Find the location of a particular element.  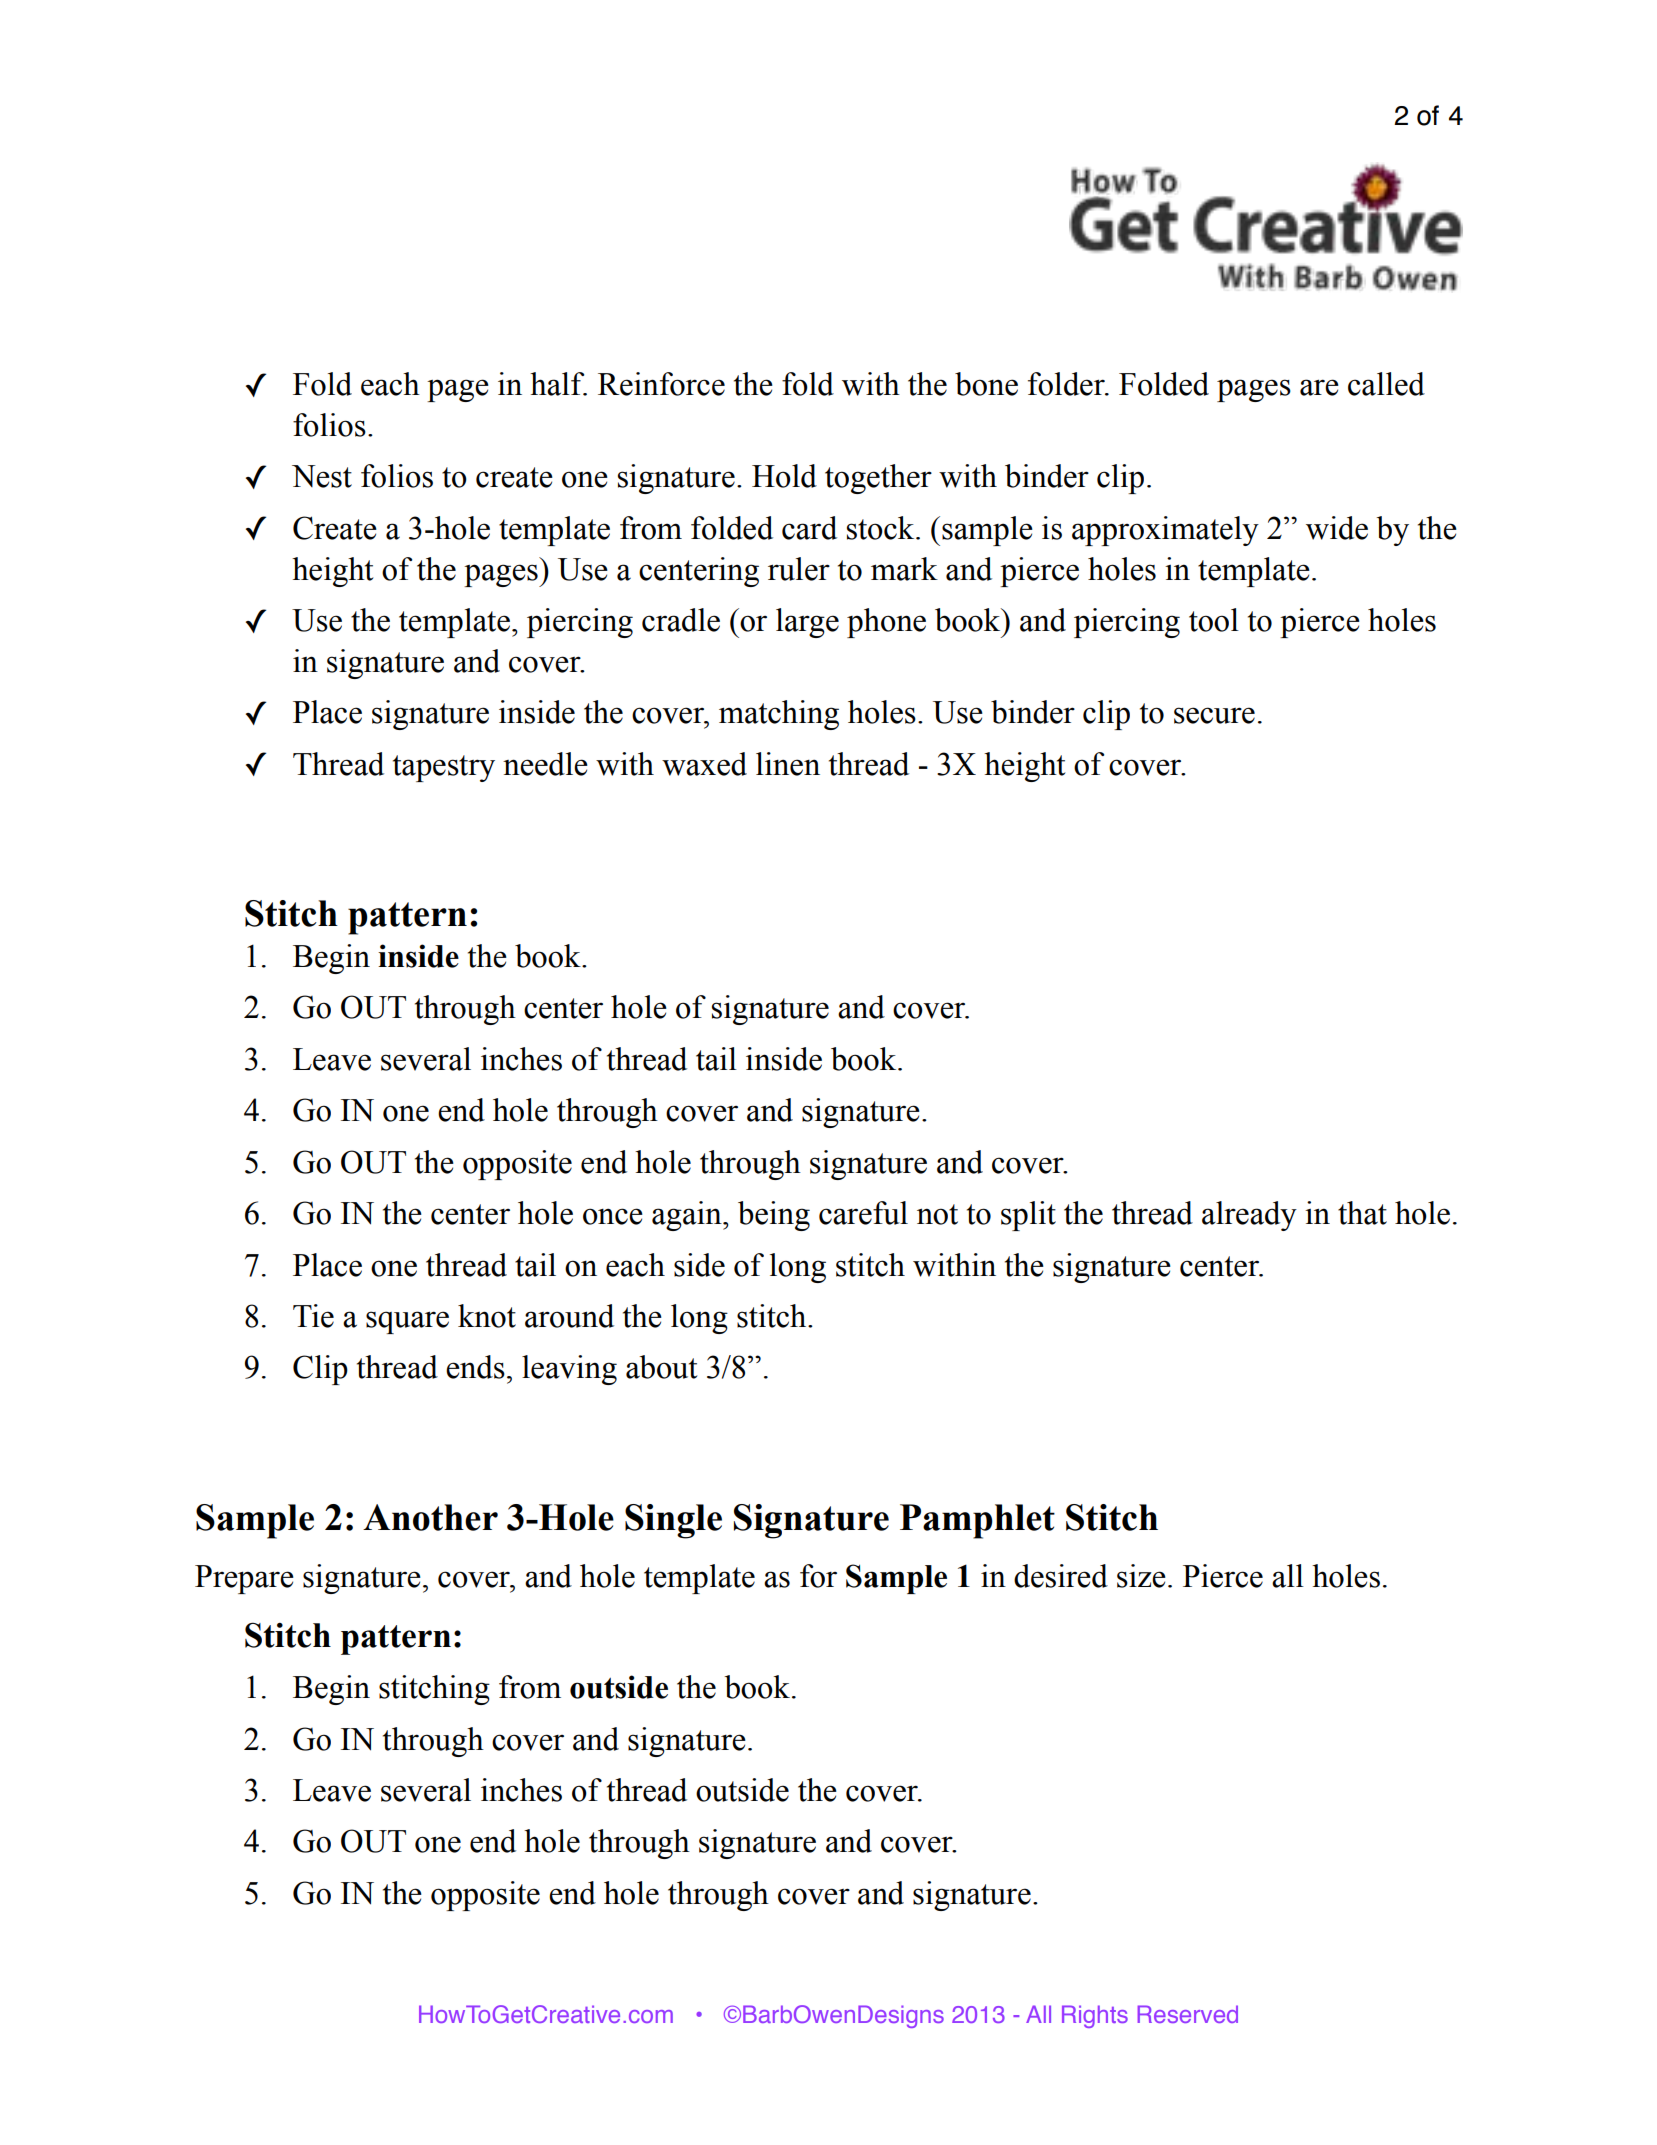

already is located at coordinates (1249, 1216).
